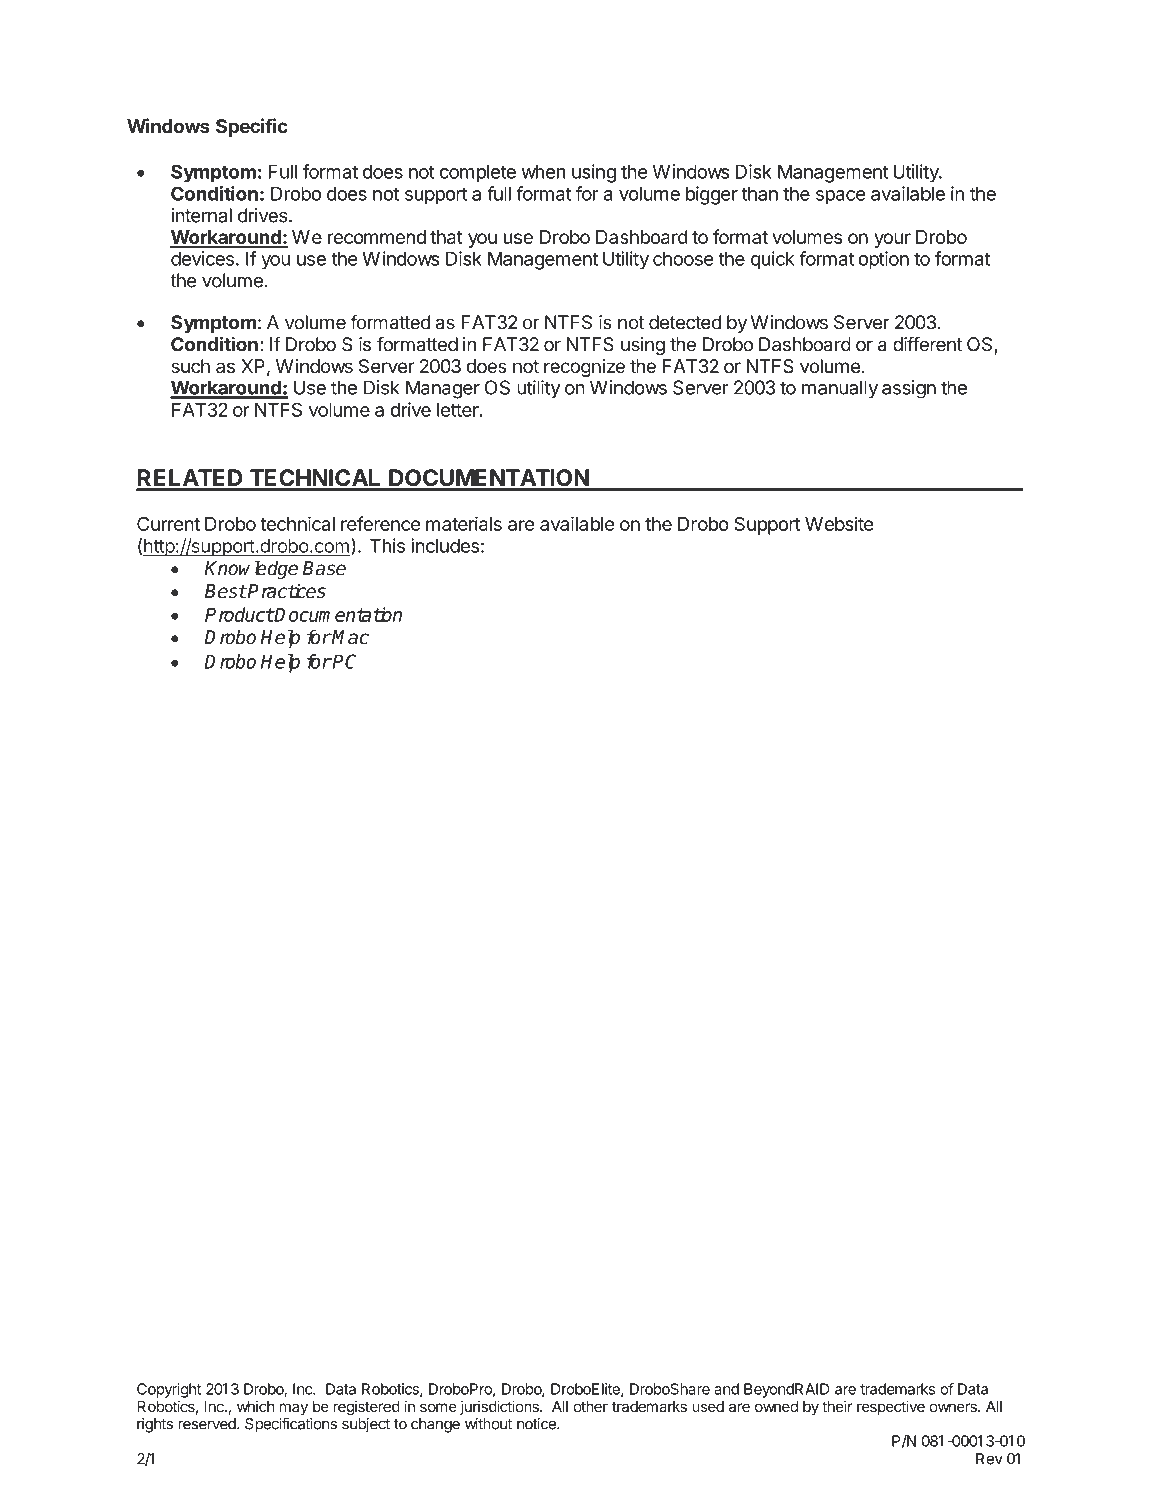 This screenshot has height=1500, width=1159. What do you see at coordinates (839, 523) in the screenshot?
I see `Website` at bounding box center [839, 523].
